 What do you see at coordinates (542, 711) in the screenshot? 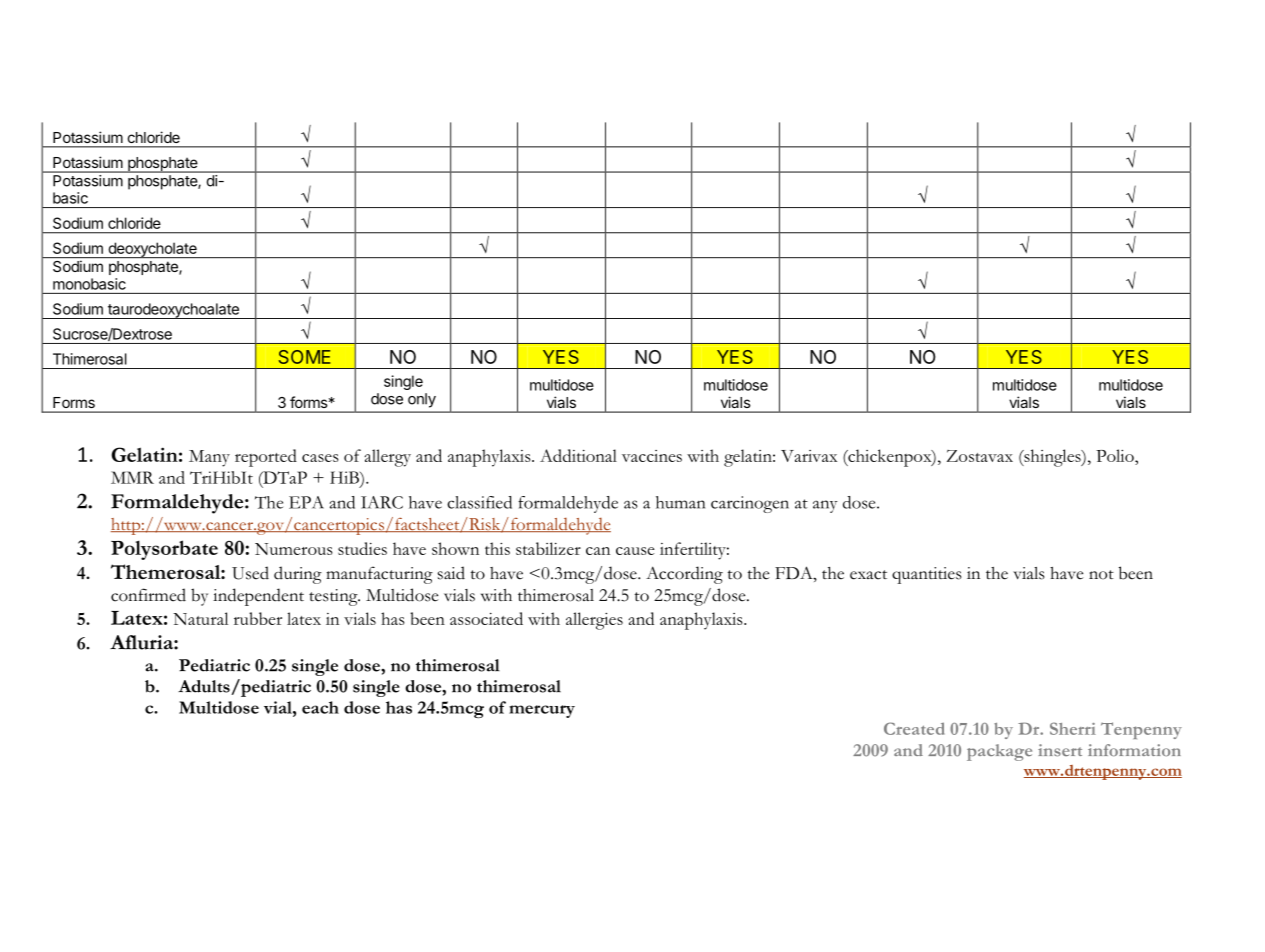
I see `mercury` at bounding box center [542, 711].
